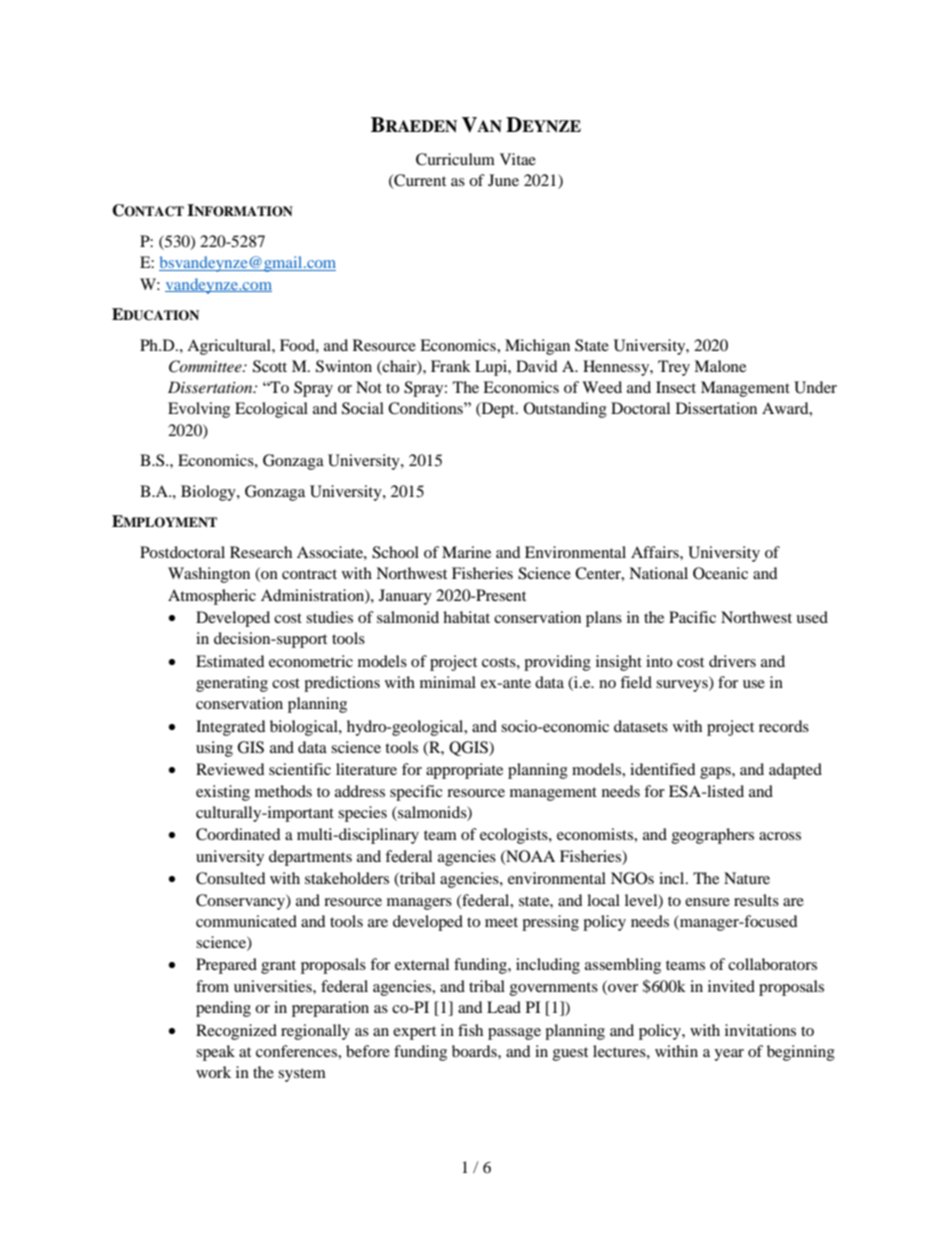 The image size is (952, 1233). Describe the element at coordinates (514, 1034) in the screenshot. I see `passage` at that location.
